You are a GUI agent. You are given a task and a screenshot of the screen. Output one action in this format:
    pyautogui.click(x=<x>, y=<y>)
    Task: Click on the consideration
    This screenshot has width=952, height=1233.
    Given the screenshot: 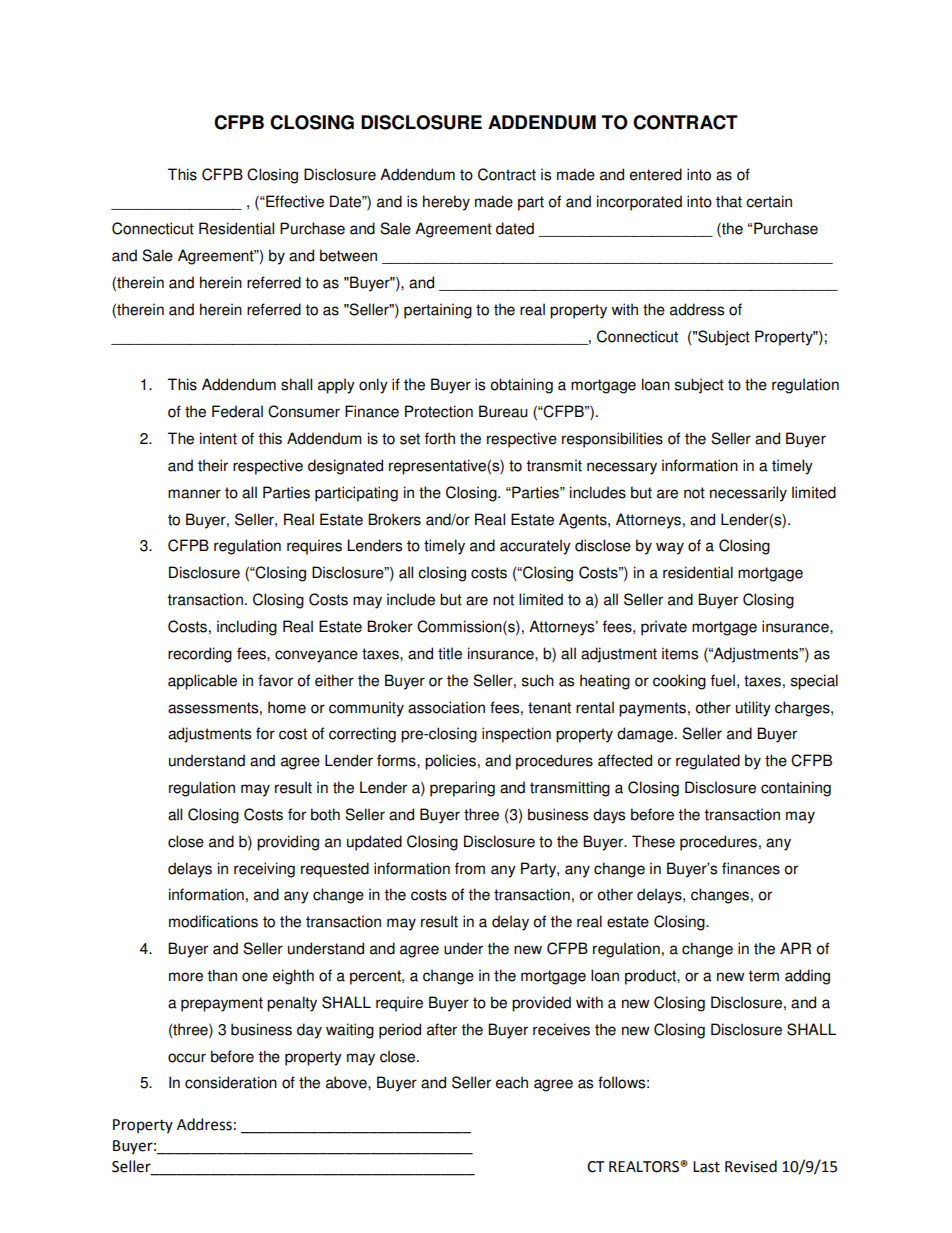 What is the action you would take?
    pyautogui.click(x=231, y=1082)
